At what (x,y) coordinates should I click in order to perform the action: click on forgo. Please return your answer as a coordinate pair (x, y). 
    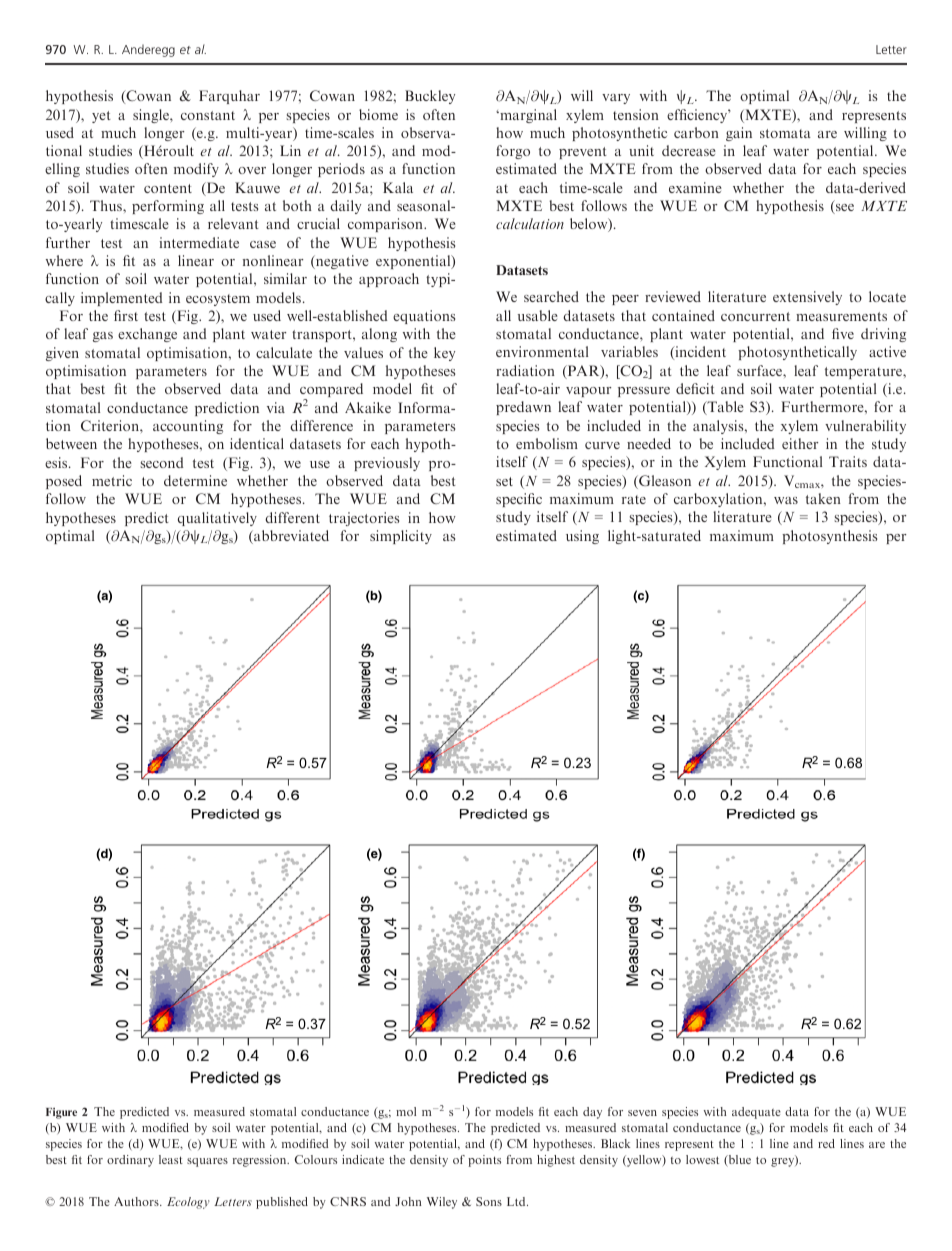
    Looking at the image, I should click on (513, 152).
